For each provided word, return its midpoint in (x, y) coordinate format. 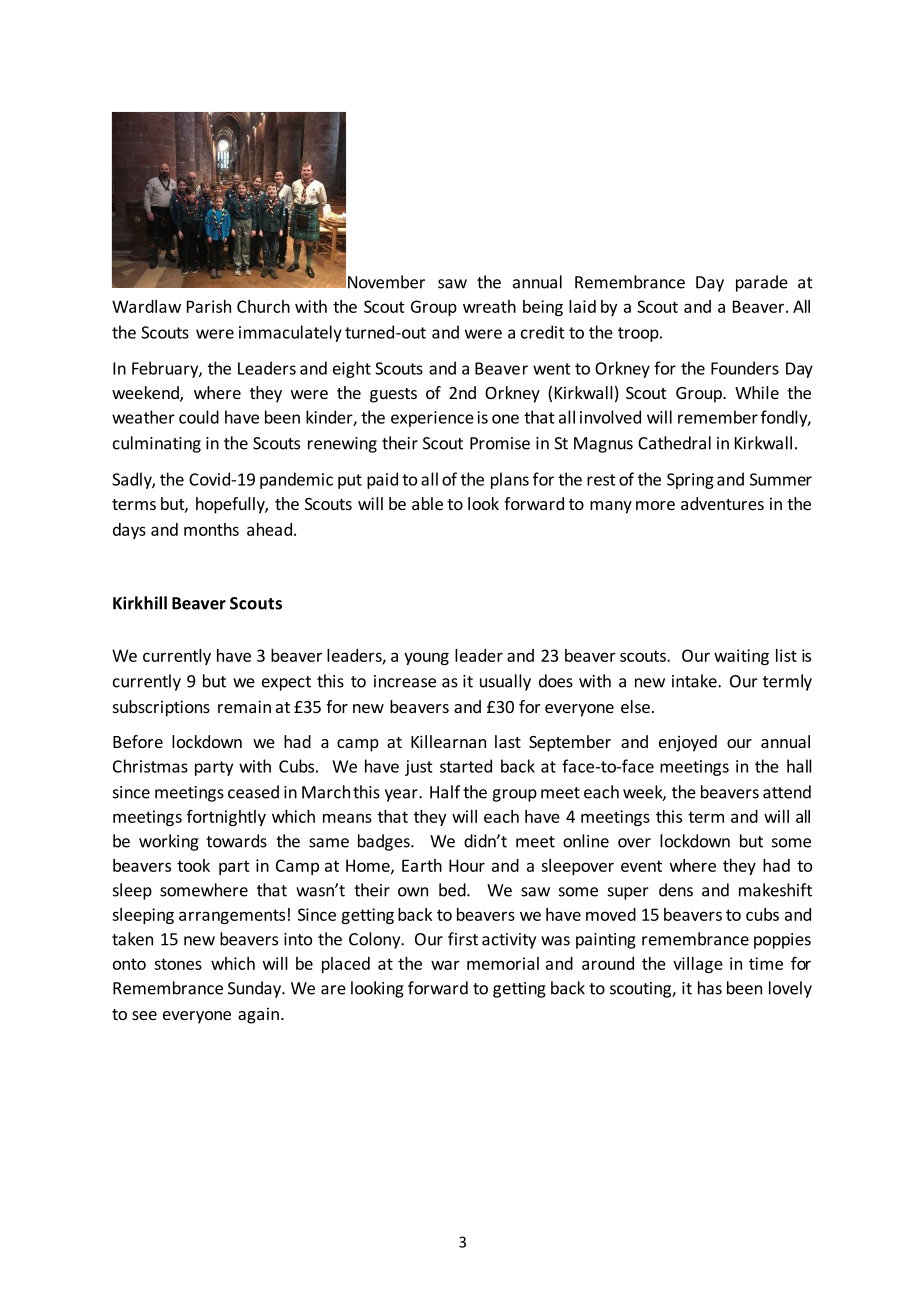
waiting (741, 657)
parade (762, 283)
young (426, 658)
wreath (489, 306)
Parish (209, 306)
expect (286, 683)
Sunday (255, 989)
